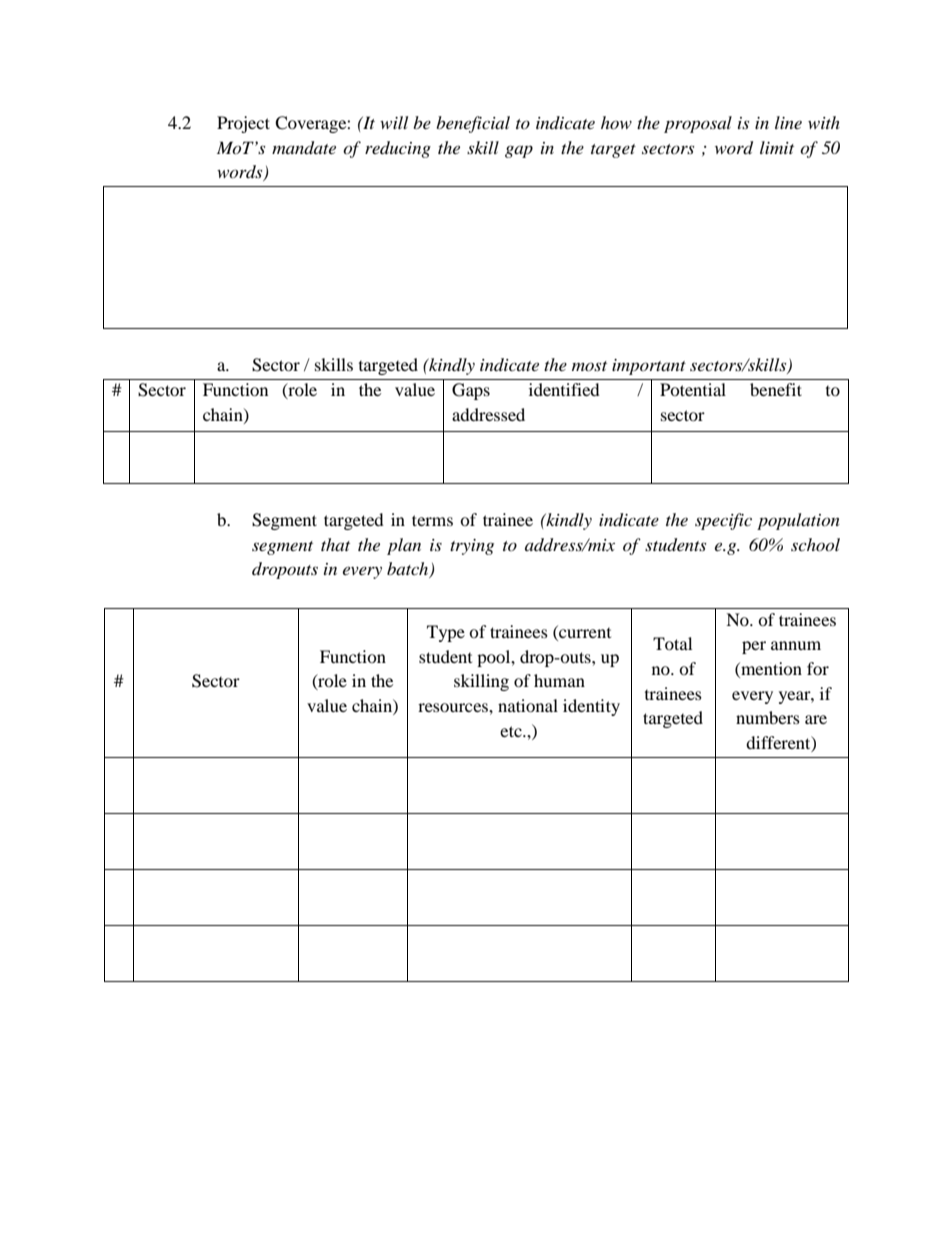  What do you see at coordinates (776, 389) in the page?
I see `benefit` at bounding box center [776, 389].
